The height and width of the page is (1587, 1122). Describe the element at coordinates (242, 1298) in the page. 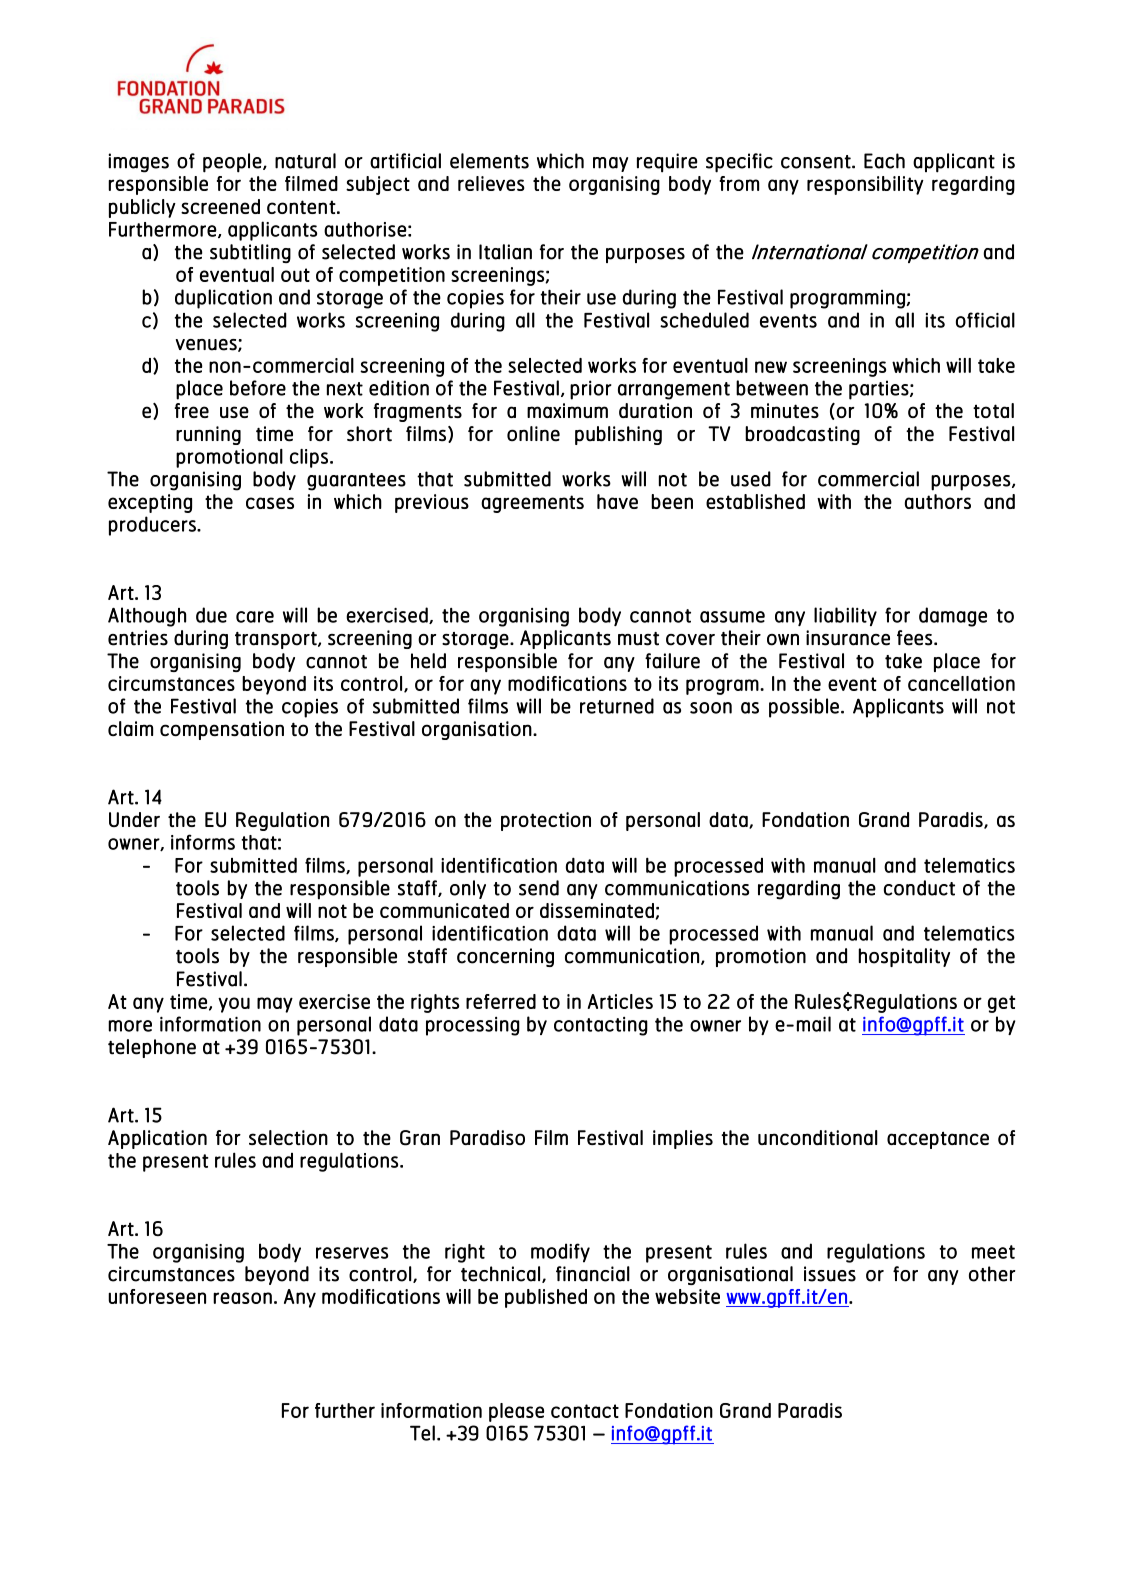

I see `reason` at that location.
